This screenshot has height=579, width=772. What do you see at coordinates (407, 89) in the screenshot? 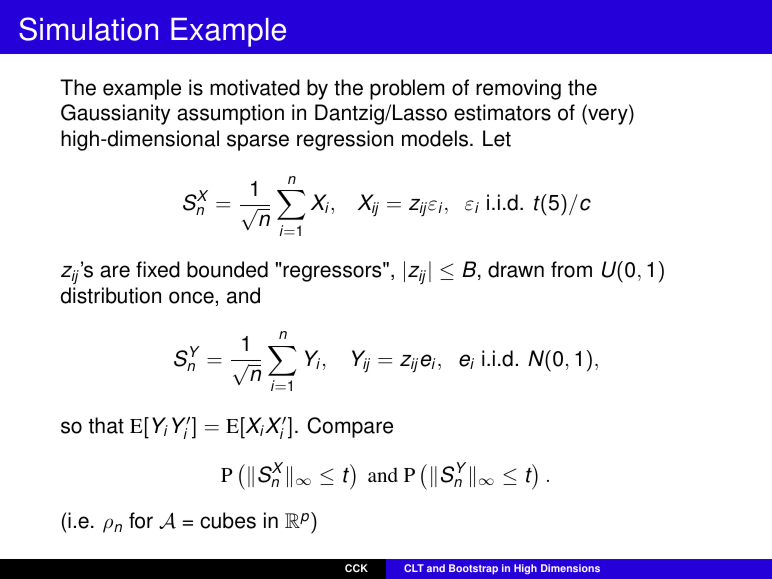
I see `problem` at bounding box center [407, 89].
